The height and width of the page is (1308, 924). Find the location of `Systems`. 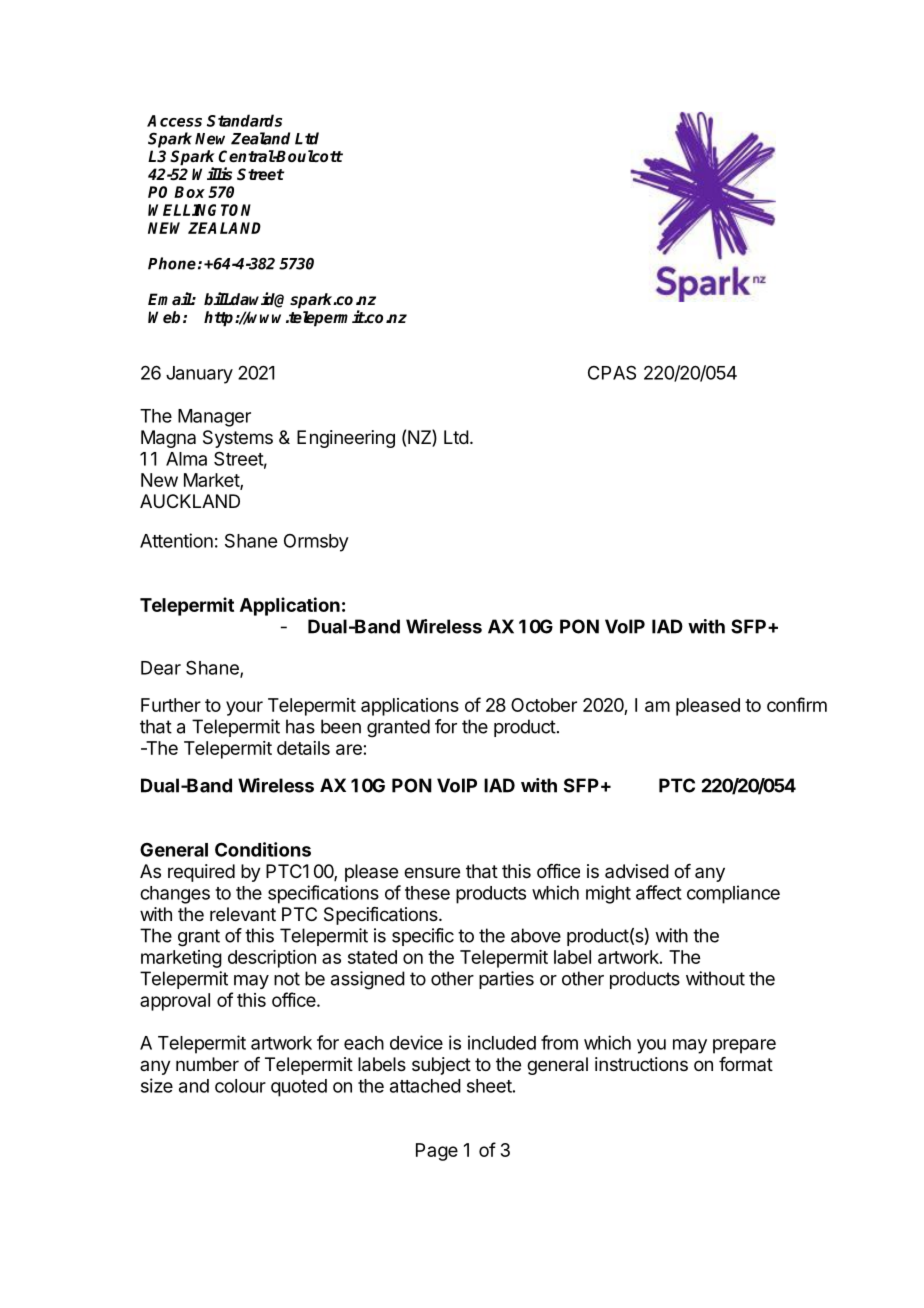

Systems is located at coordinates (238, 439).
